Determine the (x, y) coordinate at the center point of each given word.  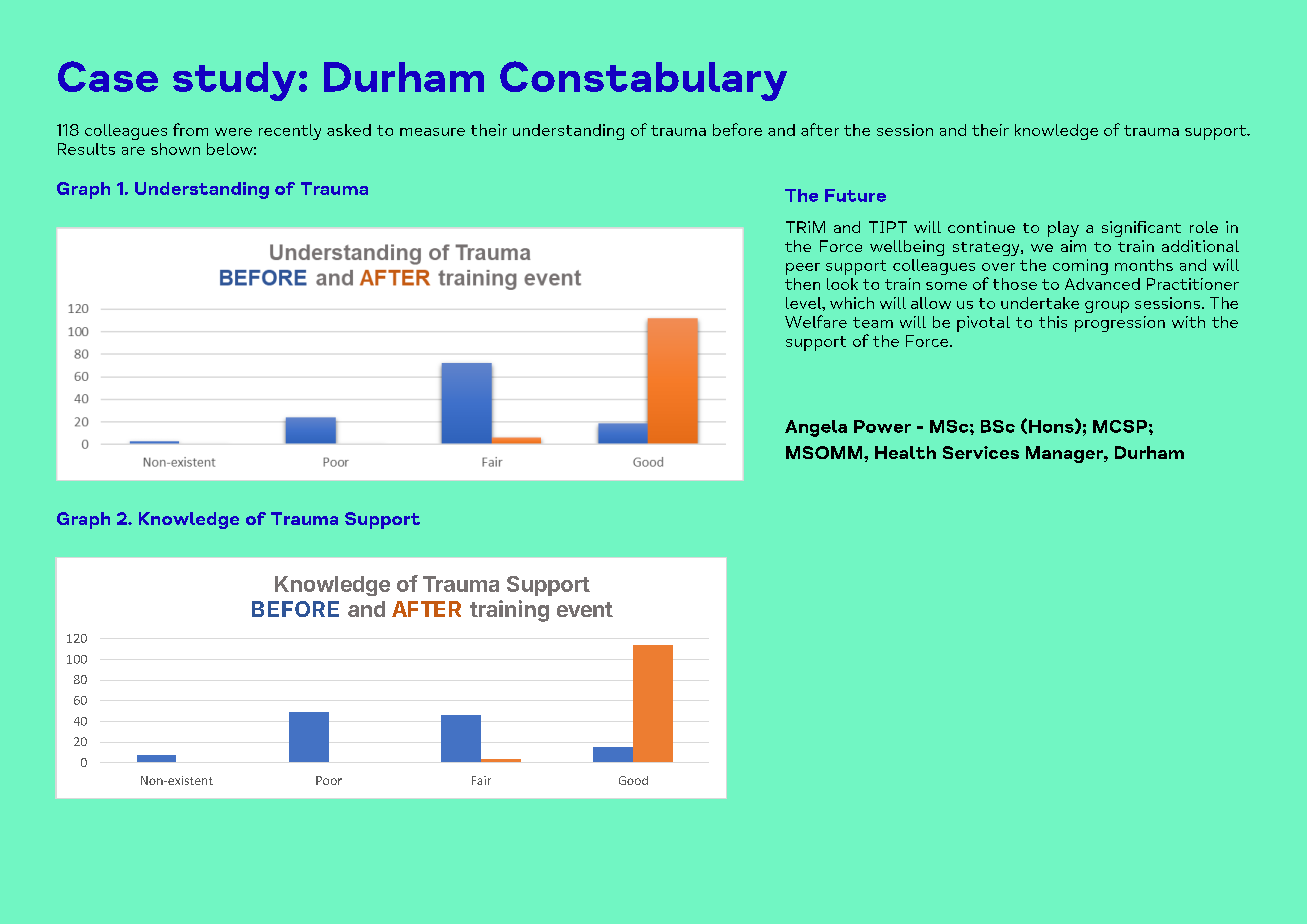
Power (882, 426)
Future (855, 195)
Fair (481, 780)
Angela (816, 428)
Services (981, 452)
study (234, 81)
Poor (329, 780)
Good (633, 780)
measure (432, 132)
